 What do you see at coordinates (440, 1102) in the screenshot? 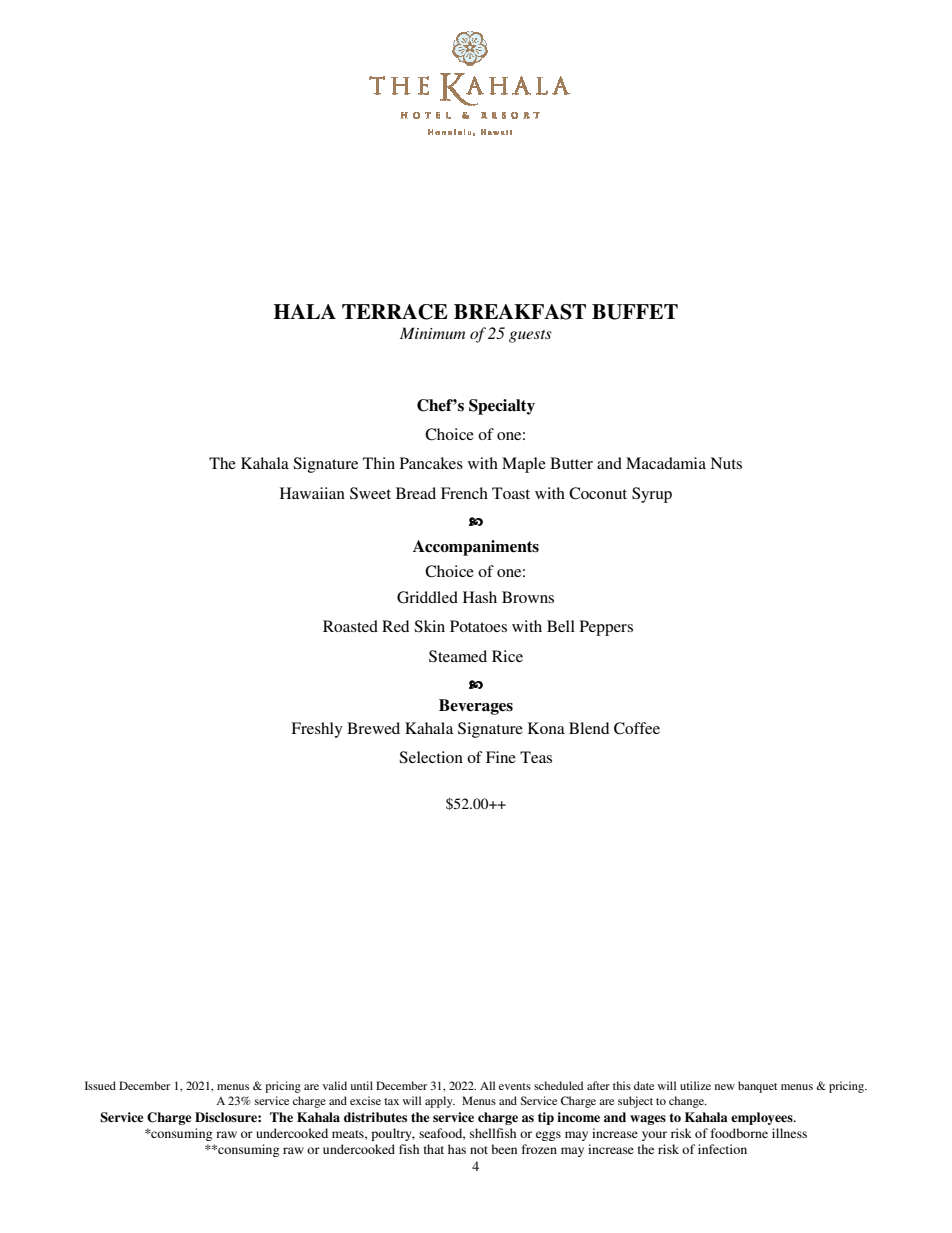
I see `apply` at bounding box center [440, 1102].
